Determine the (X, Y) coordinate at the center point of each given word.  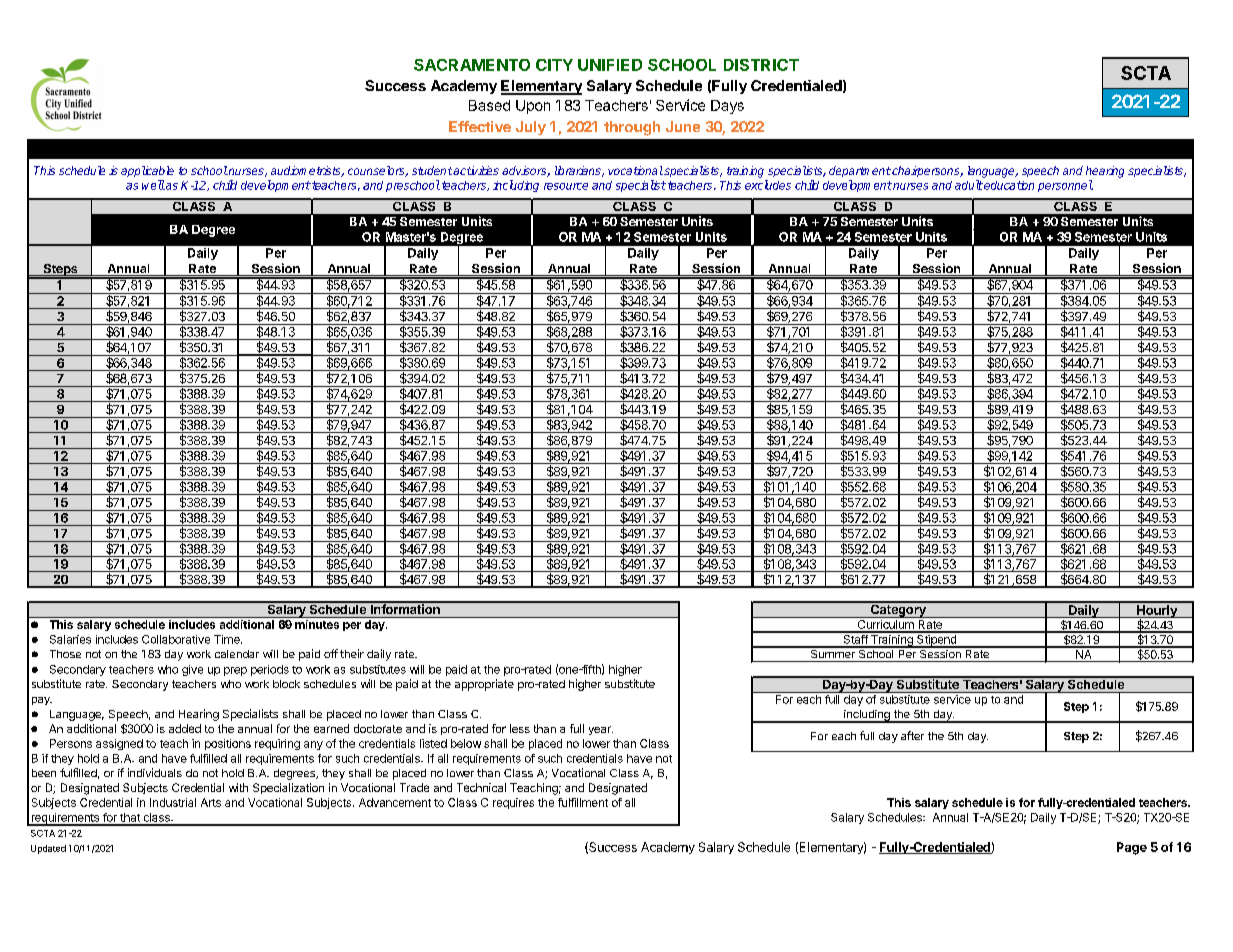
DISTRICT (761, 65)
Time (228, 639)
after (912, 735)
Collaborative (176, 639)
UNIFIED (610, 65)
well (153, 185)
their (352, 653)
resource (566, 186)
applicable (147, 171)
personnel (1065, 186)
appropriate (484, 685)
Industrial (173, 802)
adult (969, 185)
